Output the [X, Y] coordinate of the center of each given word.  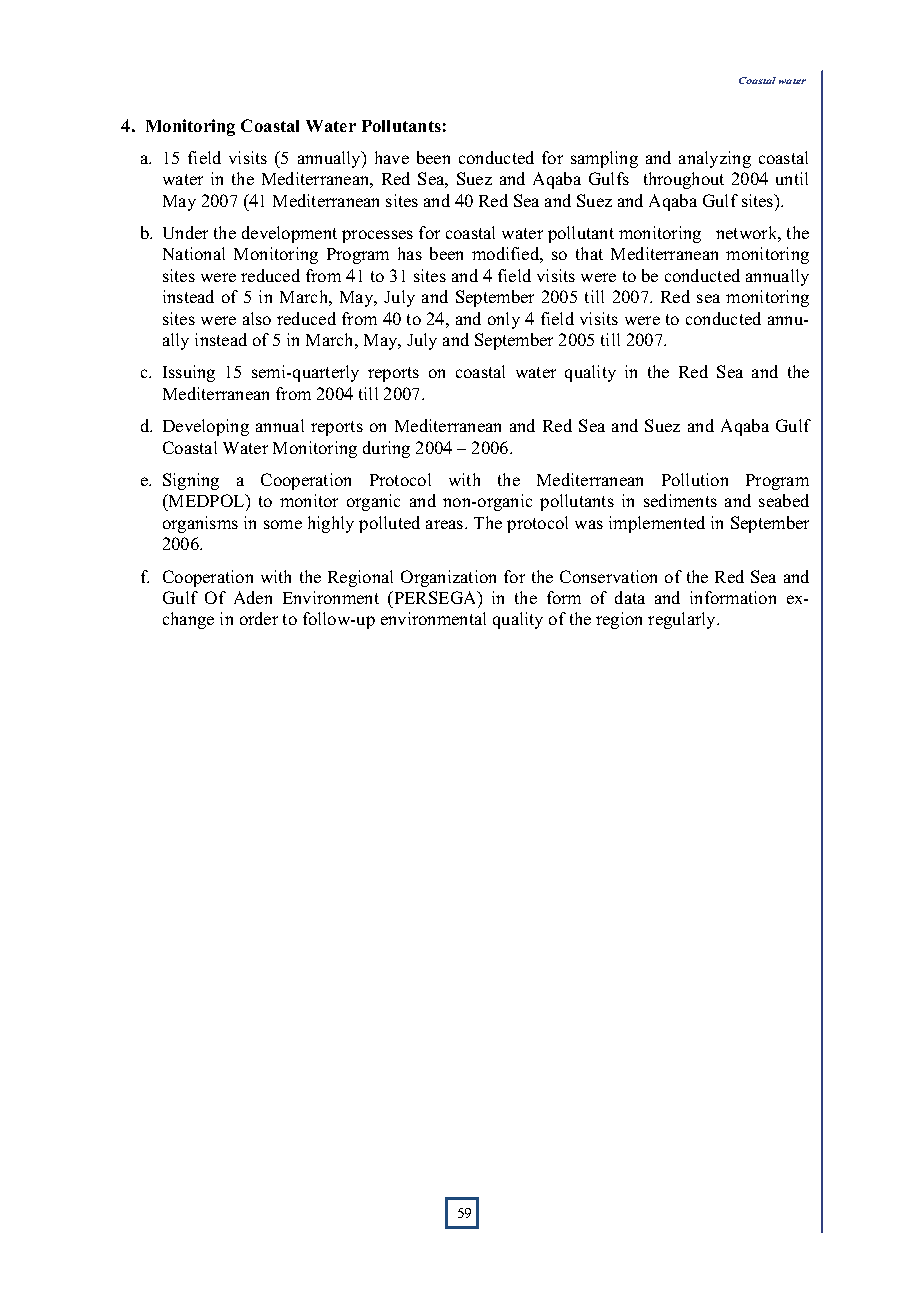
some [283, 524]
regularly [683, 620]
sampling [604, 159]
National [194, 253]
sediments [680, 500]
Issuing [189, 373]
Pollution [695, 479]
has [410, 253]
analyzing [715, 159]
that [589, 253]
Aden [253, 597]
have [392, 157]
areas [446, 524]
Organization [448, 578]
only [504, 320]
